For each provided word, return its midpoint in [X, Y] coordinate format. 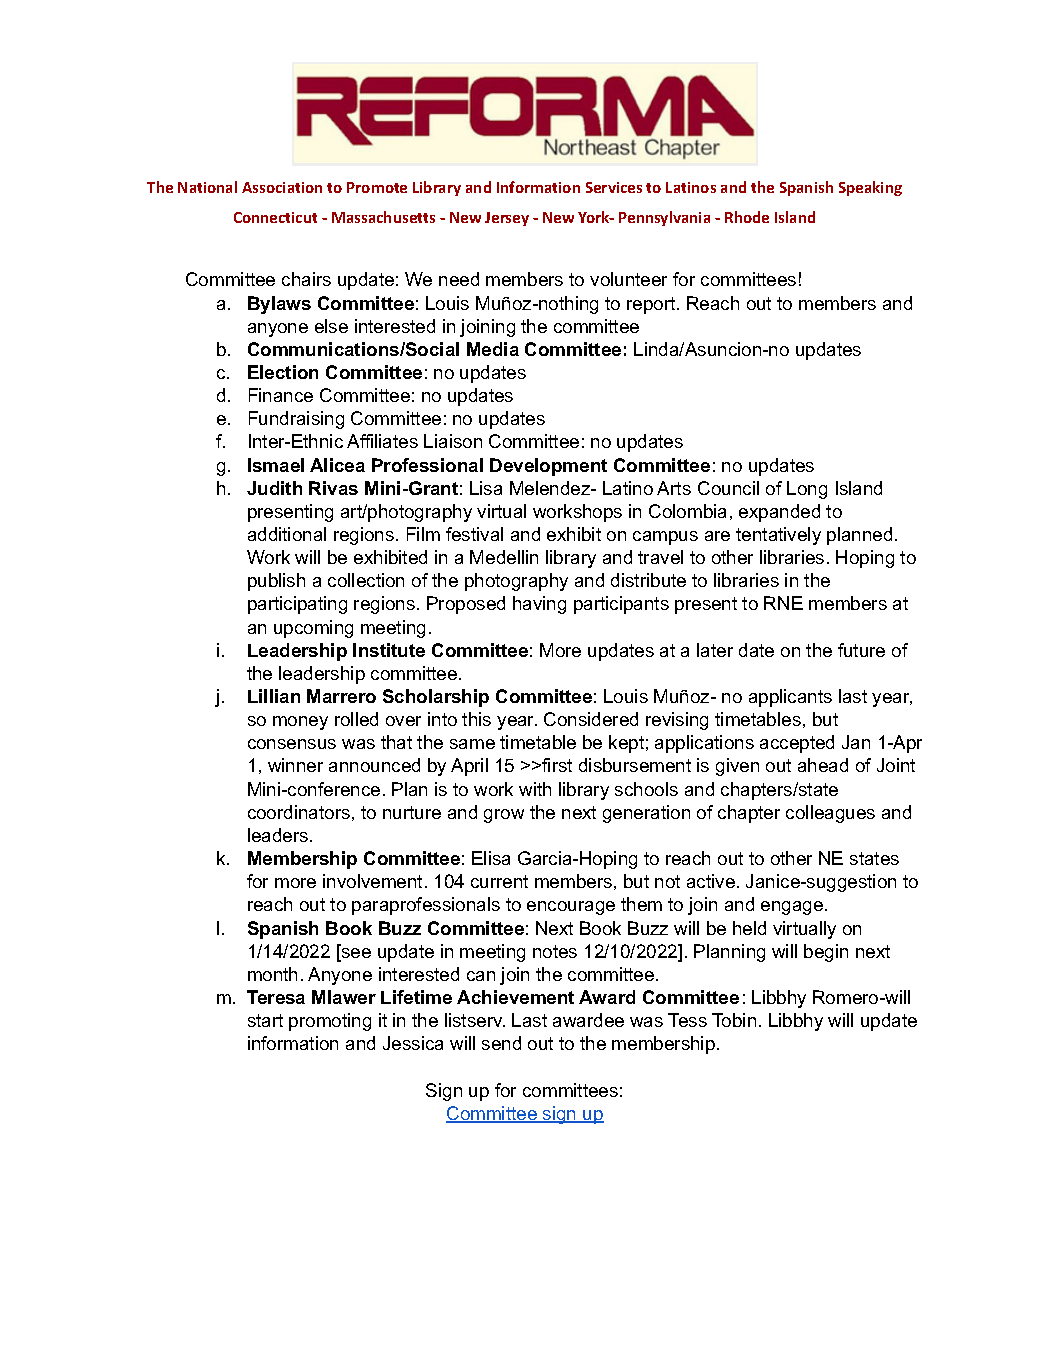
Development [548, 467]
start [265, 1020]
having [539, 605]
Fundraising [296, 420]
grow [504, 816]
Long [807, 490]
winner [295, 765]
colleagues [830, 814]
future [861, 650]
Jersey [507, 219]
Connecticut [275, 217]
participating [297, 605]
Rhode [747, 217]
